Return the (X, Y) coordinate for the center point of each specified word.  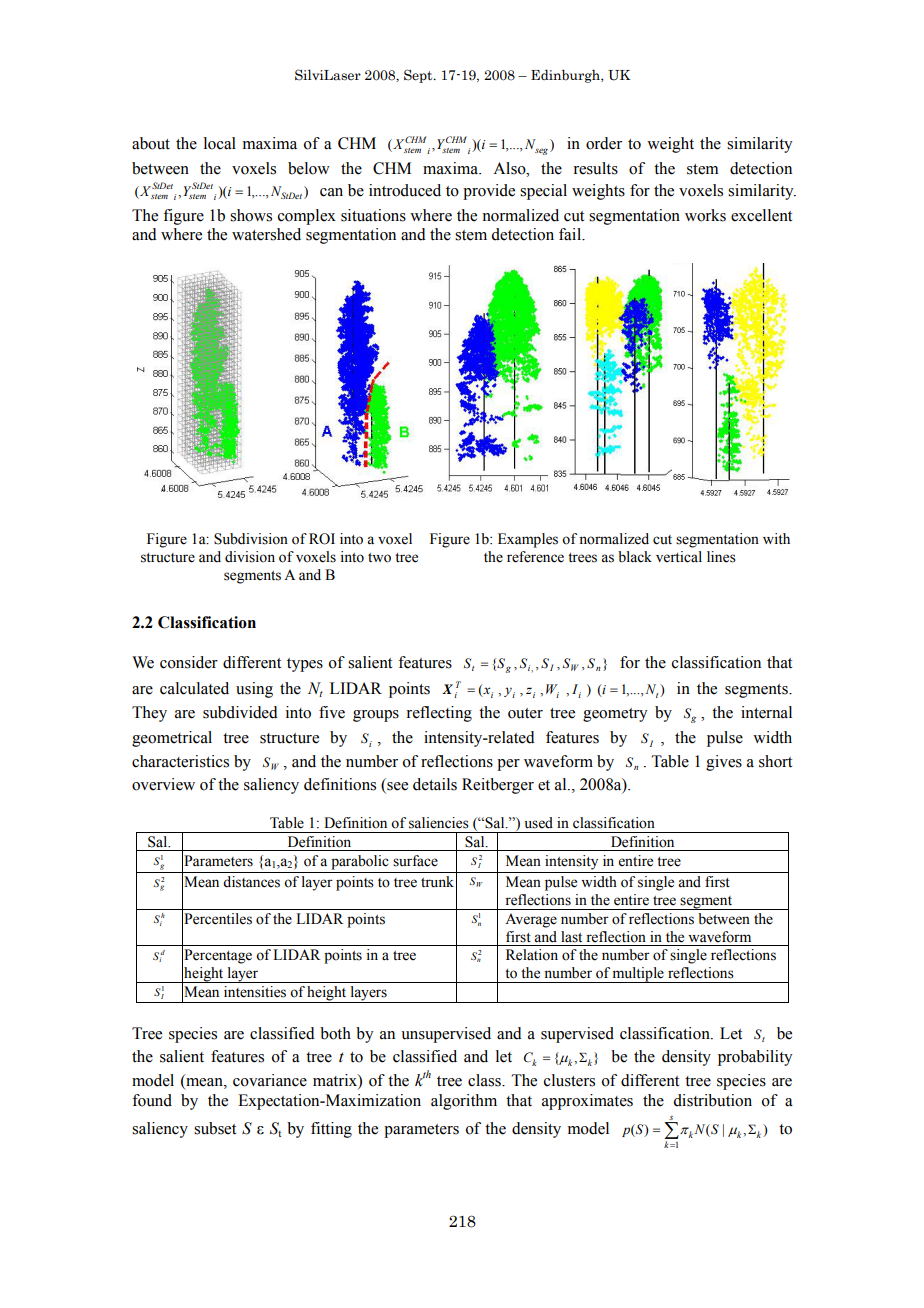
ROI (322, 539)
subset (215, 1128)
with (776, 538)
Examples (528, 540)
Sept (419, 76)
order (604, 143)
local (220, 143)
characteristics (180, 761)
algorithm (464, 1102)
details (435, 784)
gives (724, 763)
